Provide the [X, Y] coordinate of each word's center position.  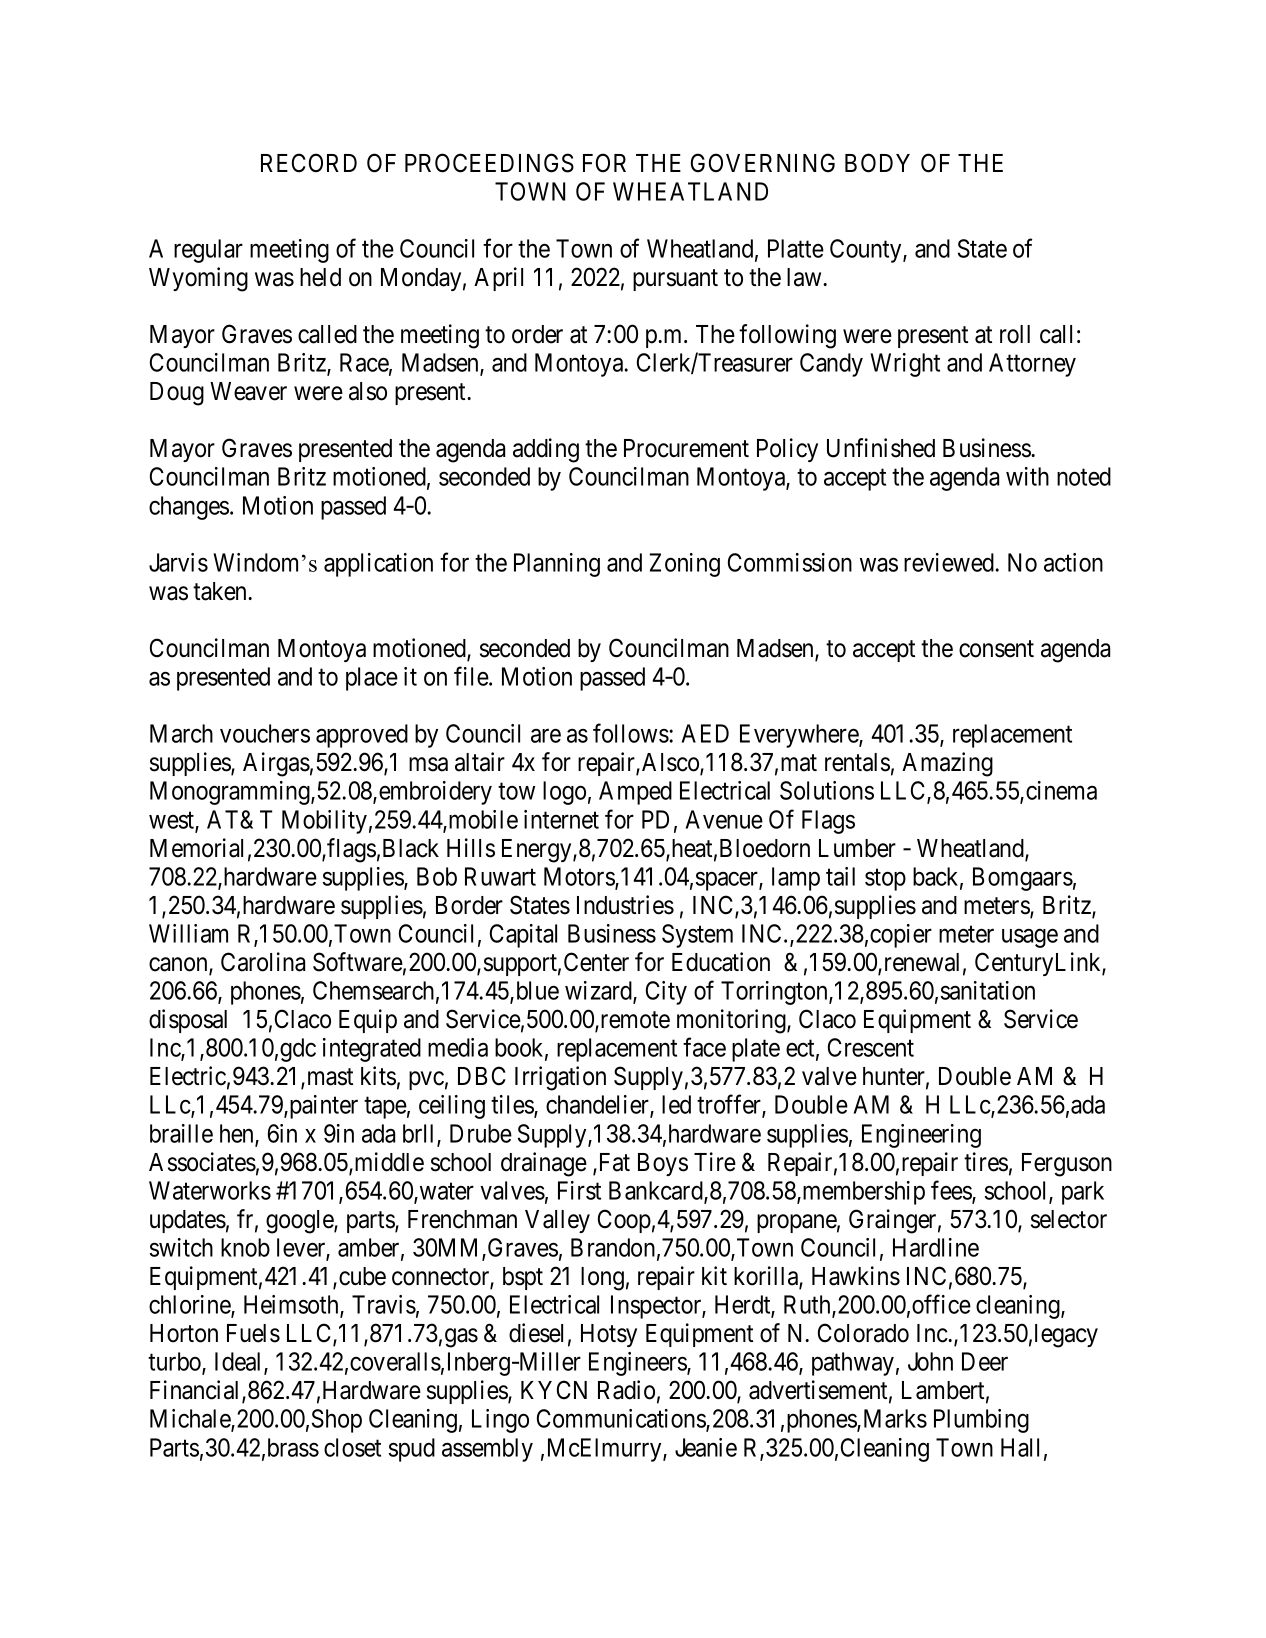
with [1027, 476]
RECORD [309, 163]
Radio [626, 1390]
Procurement [686, 448]
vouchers [265, 733]
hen [238, 1134]
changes [189, 508]
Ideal [240, 1363]
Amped [635, 793]
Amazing [947, 764]
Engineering [921, 1136]
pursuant [675, 280]
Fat [613, 1162]
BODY [877, 163]
